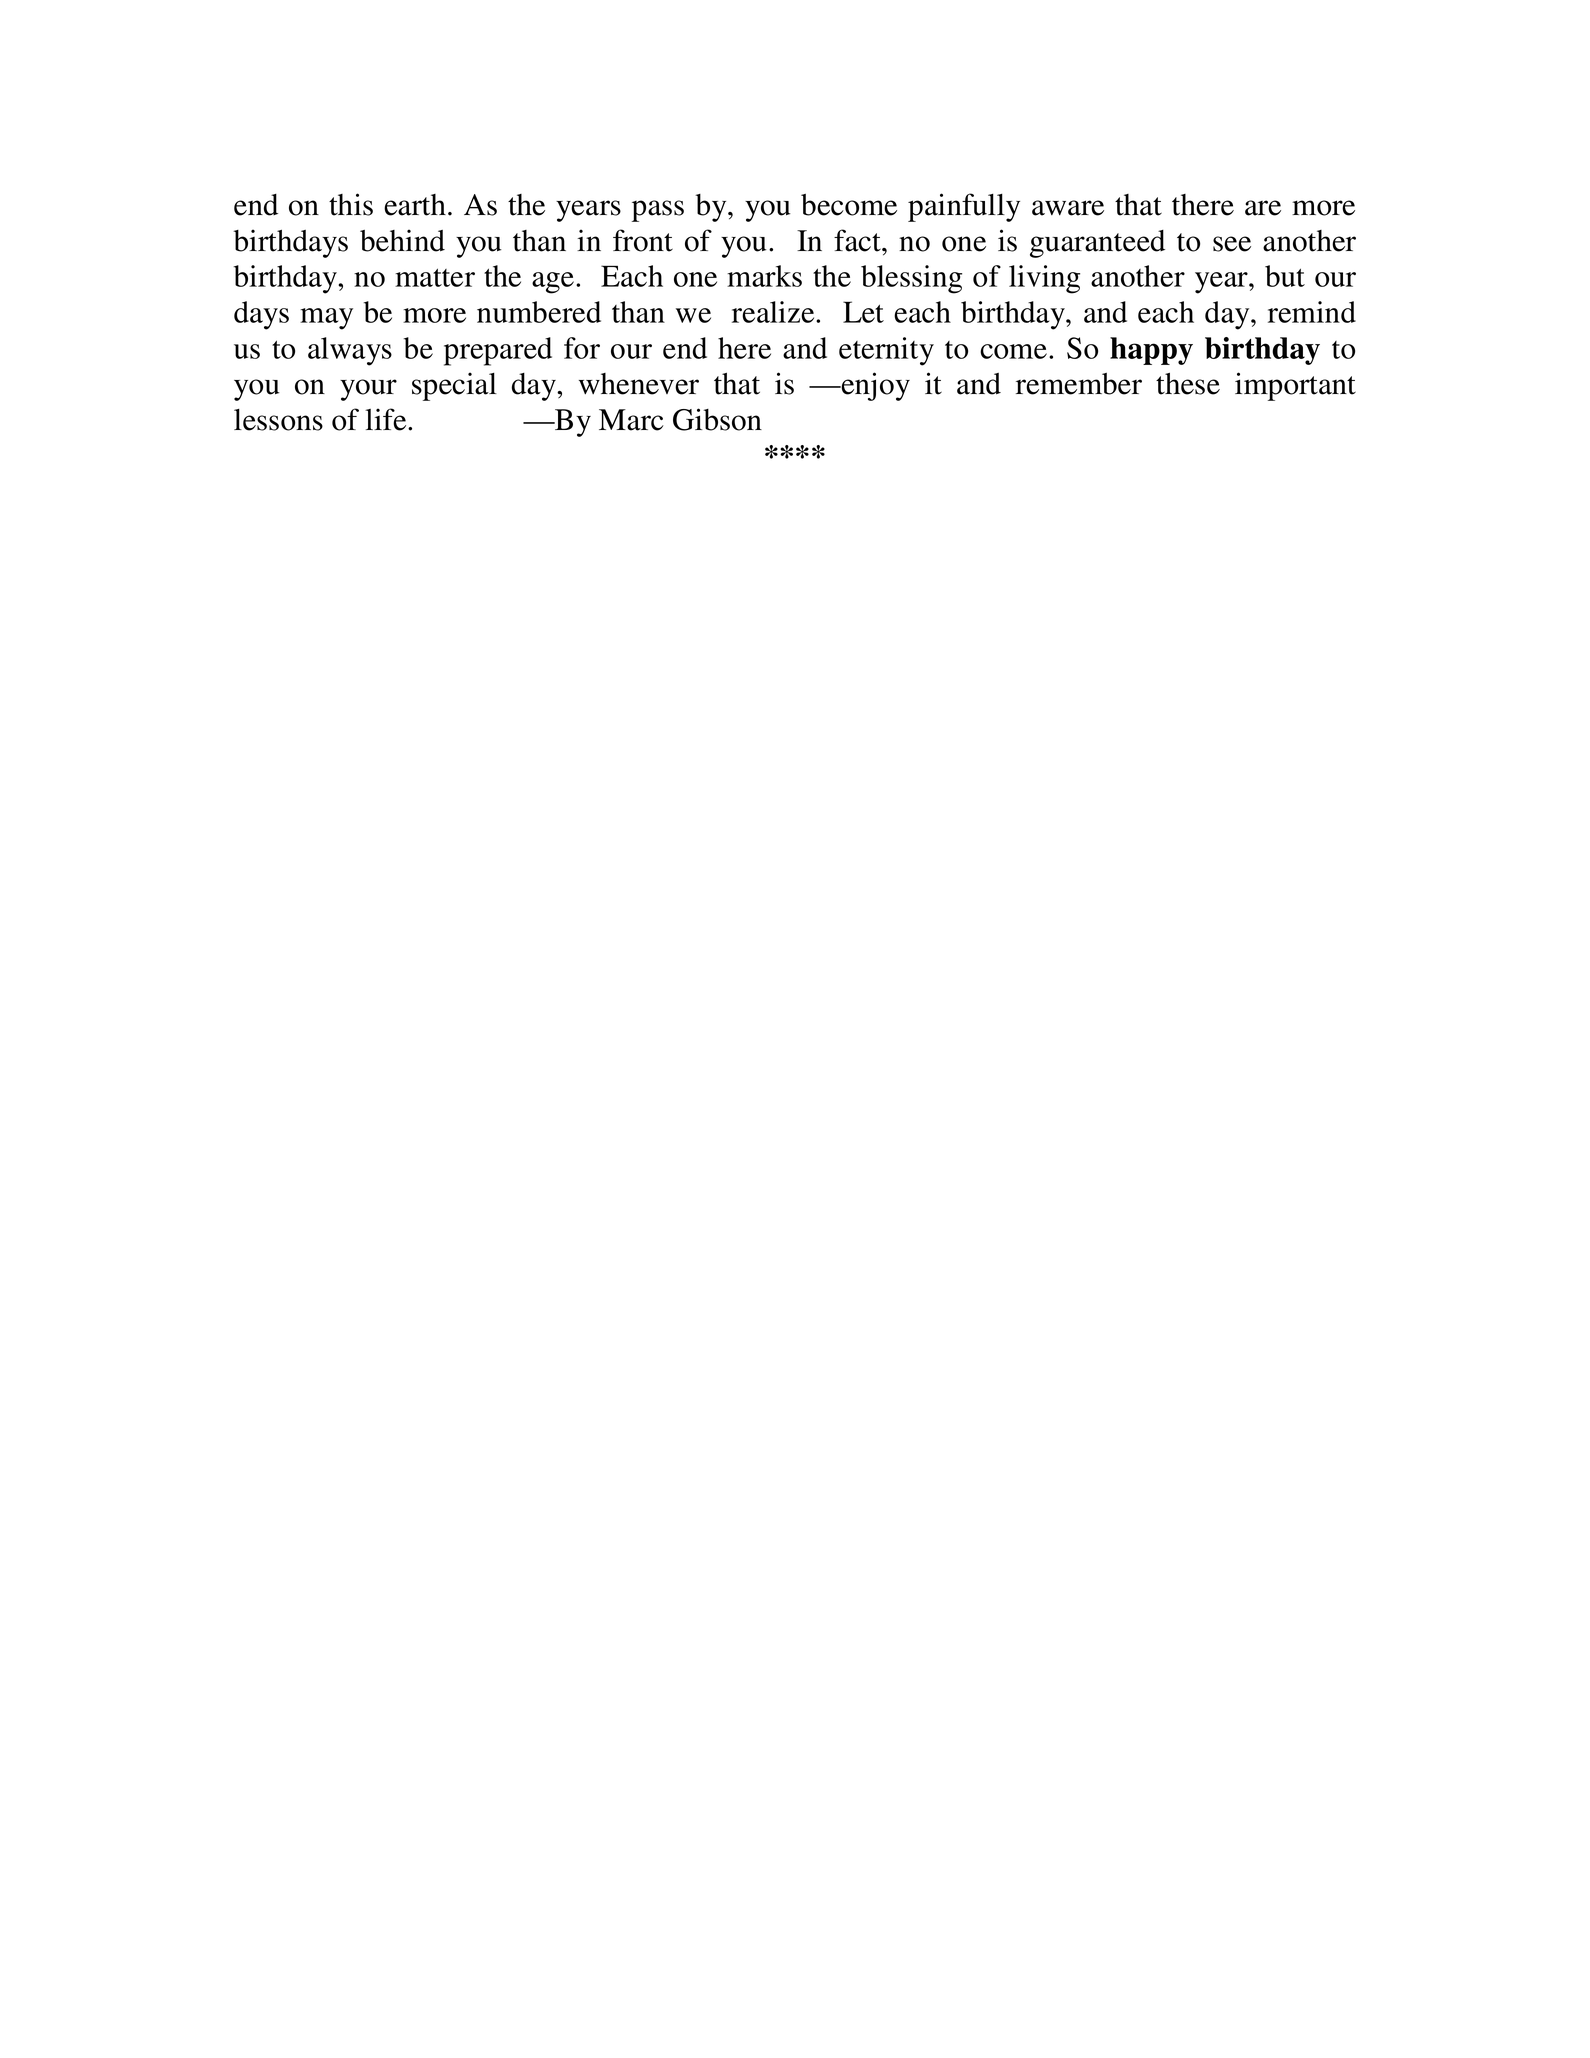 The height and width of the screenshot is (2058, 1590). What do you see at coordinates (874, 386) in the screenshot?
I see `enjoy` at bounding box center [874, 386].
